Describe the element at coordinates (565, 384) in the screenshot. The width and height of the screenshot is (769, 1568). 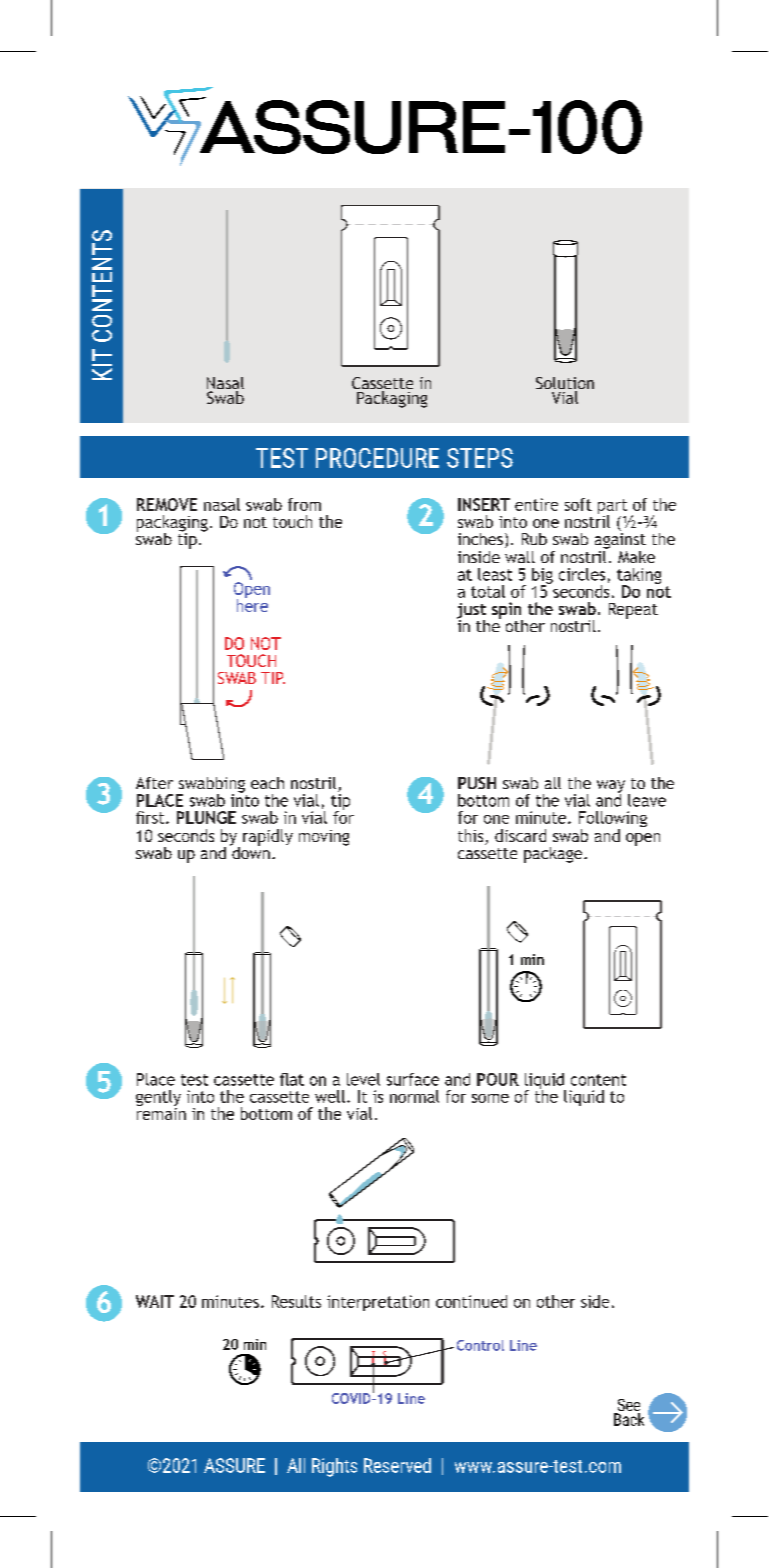
I see `Solution` at that location.
